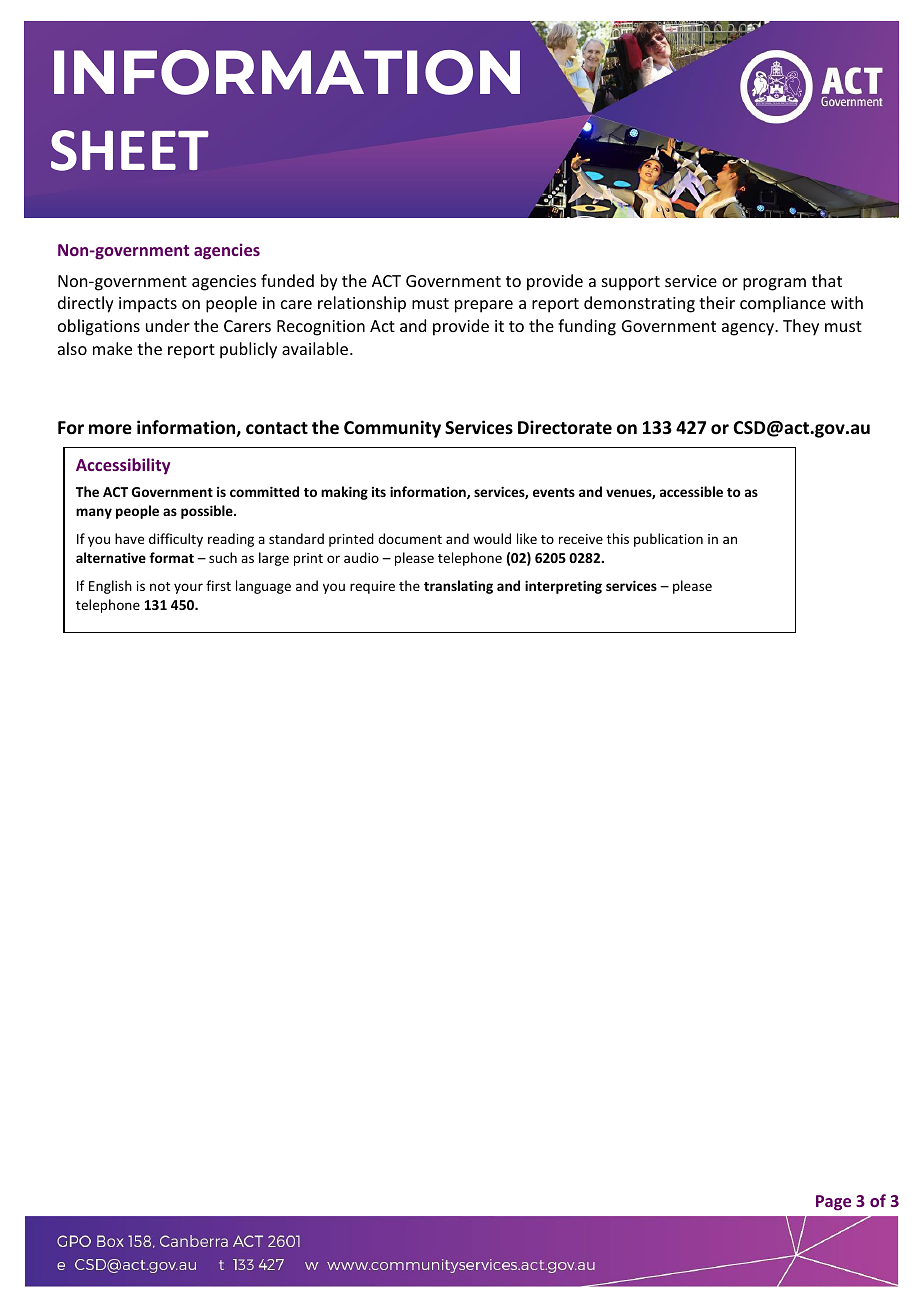 The height and width of the page is (1309, 924). Describe the element at coordinates (691, 491) in the page. I see `accessible` at that location.
